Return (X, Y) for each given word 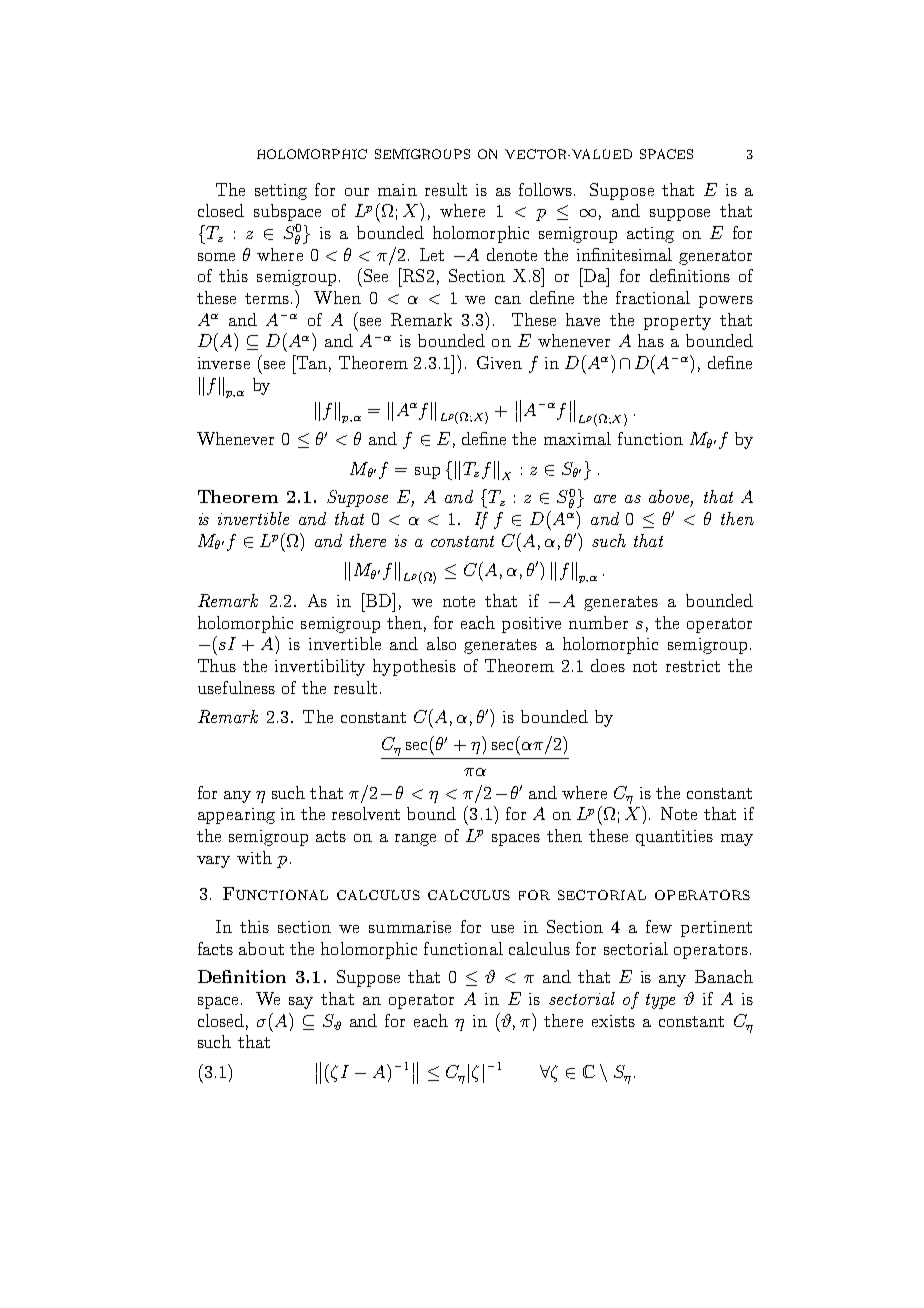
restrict (693, 666)
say (301, 1003)
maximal (577, 438)
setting (281, 192)
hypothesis (414, 667)
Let (432, 254)
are (605, 499)
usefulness (236, 687)
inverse (224, 363)
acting (650, 235)
